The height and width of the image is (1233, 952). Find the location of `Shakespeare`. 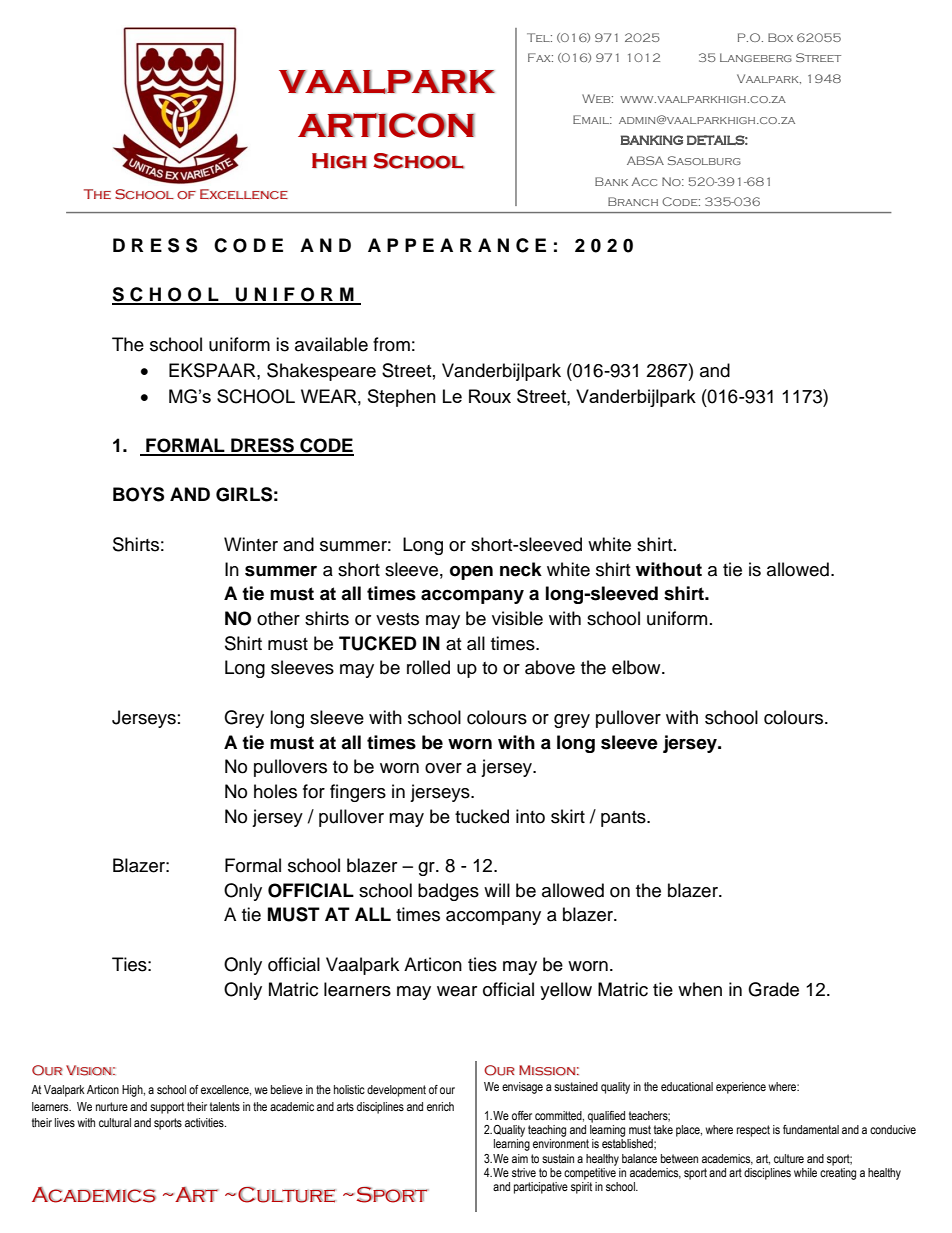

Shakespeare is located at coordinates (321, 372).
